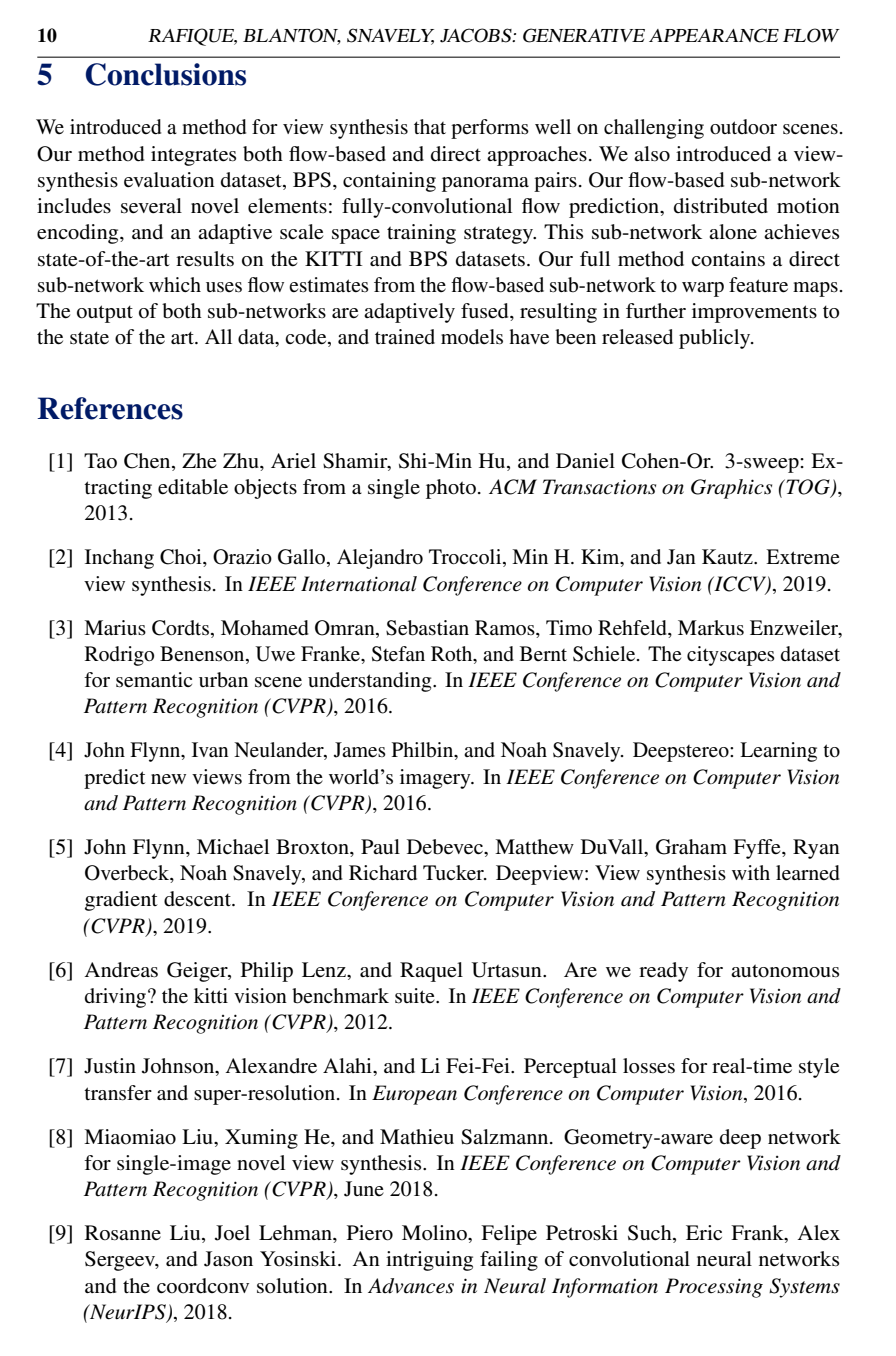 This screenshot has height=1356, width=896. What do you see at coordinates (154, 680) in the screenshot?
I see `semantic` at bounding box center [154, 680].
